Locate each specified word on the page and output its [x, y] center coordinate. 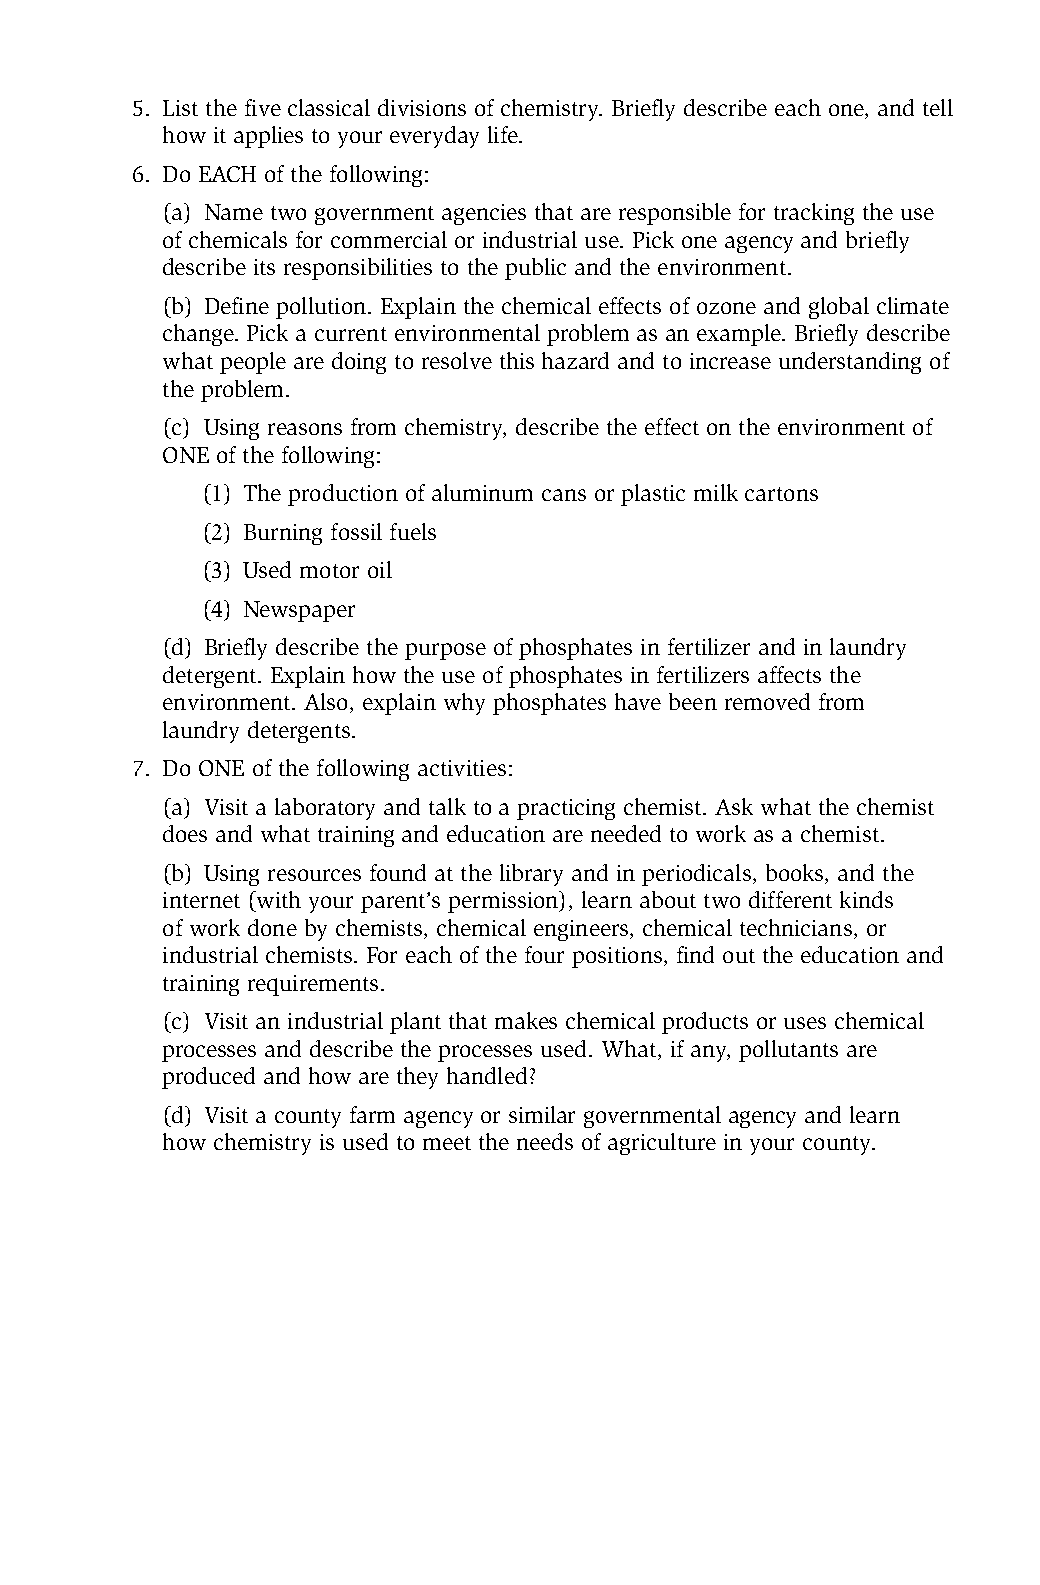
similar [542, 1114]
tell [938, 107]
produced [208, 1078]
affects [789, 674]
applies [268, 137]
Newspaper [299, 611]
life [504, 134]
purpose [445, 651]
